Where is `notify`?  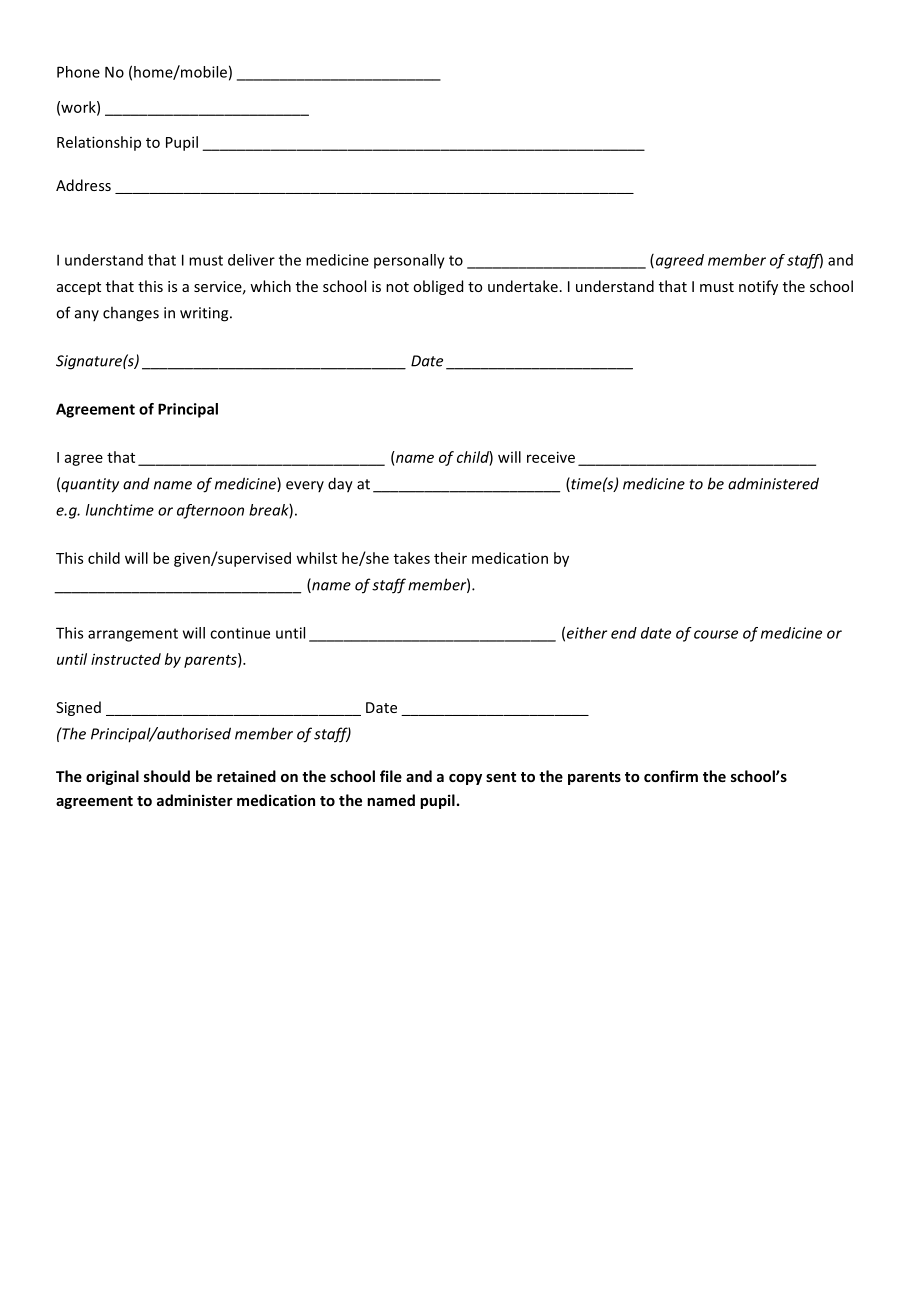
notify is located at coordinates (758, 287).
